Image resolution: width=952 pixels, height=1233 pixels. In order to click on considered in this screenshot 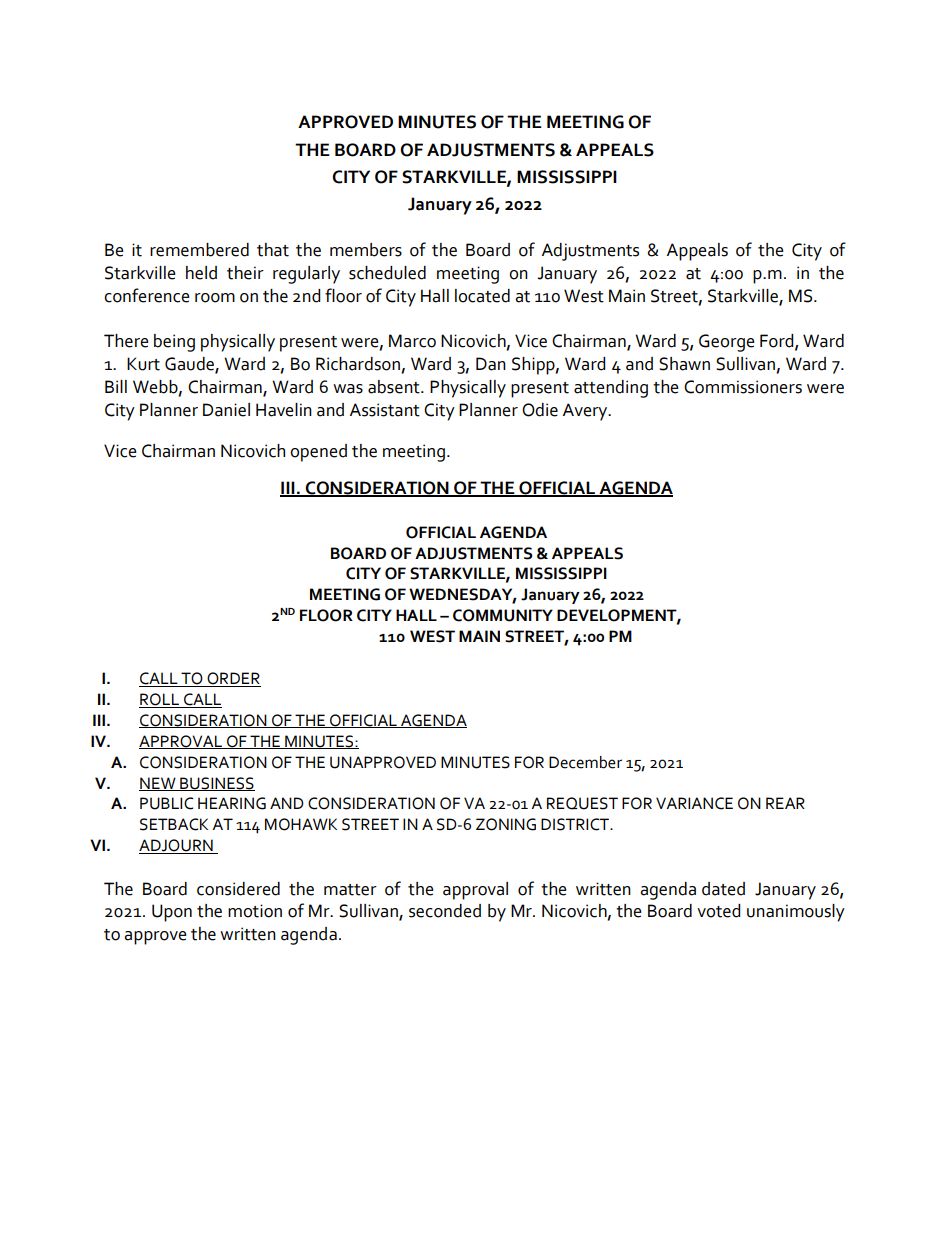, I will do `click(238, 889)`.
